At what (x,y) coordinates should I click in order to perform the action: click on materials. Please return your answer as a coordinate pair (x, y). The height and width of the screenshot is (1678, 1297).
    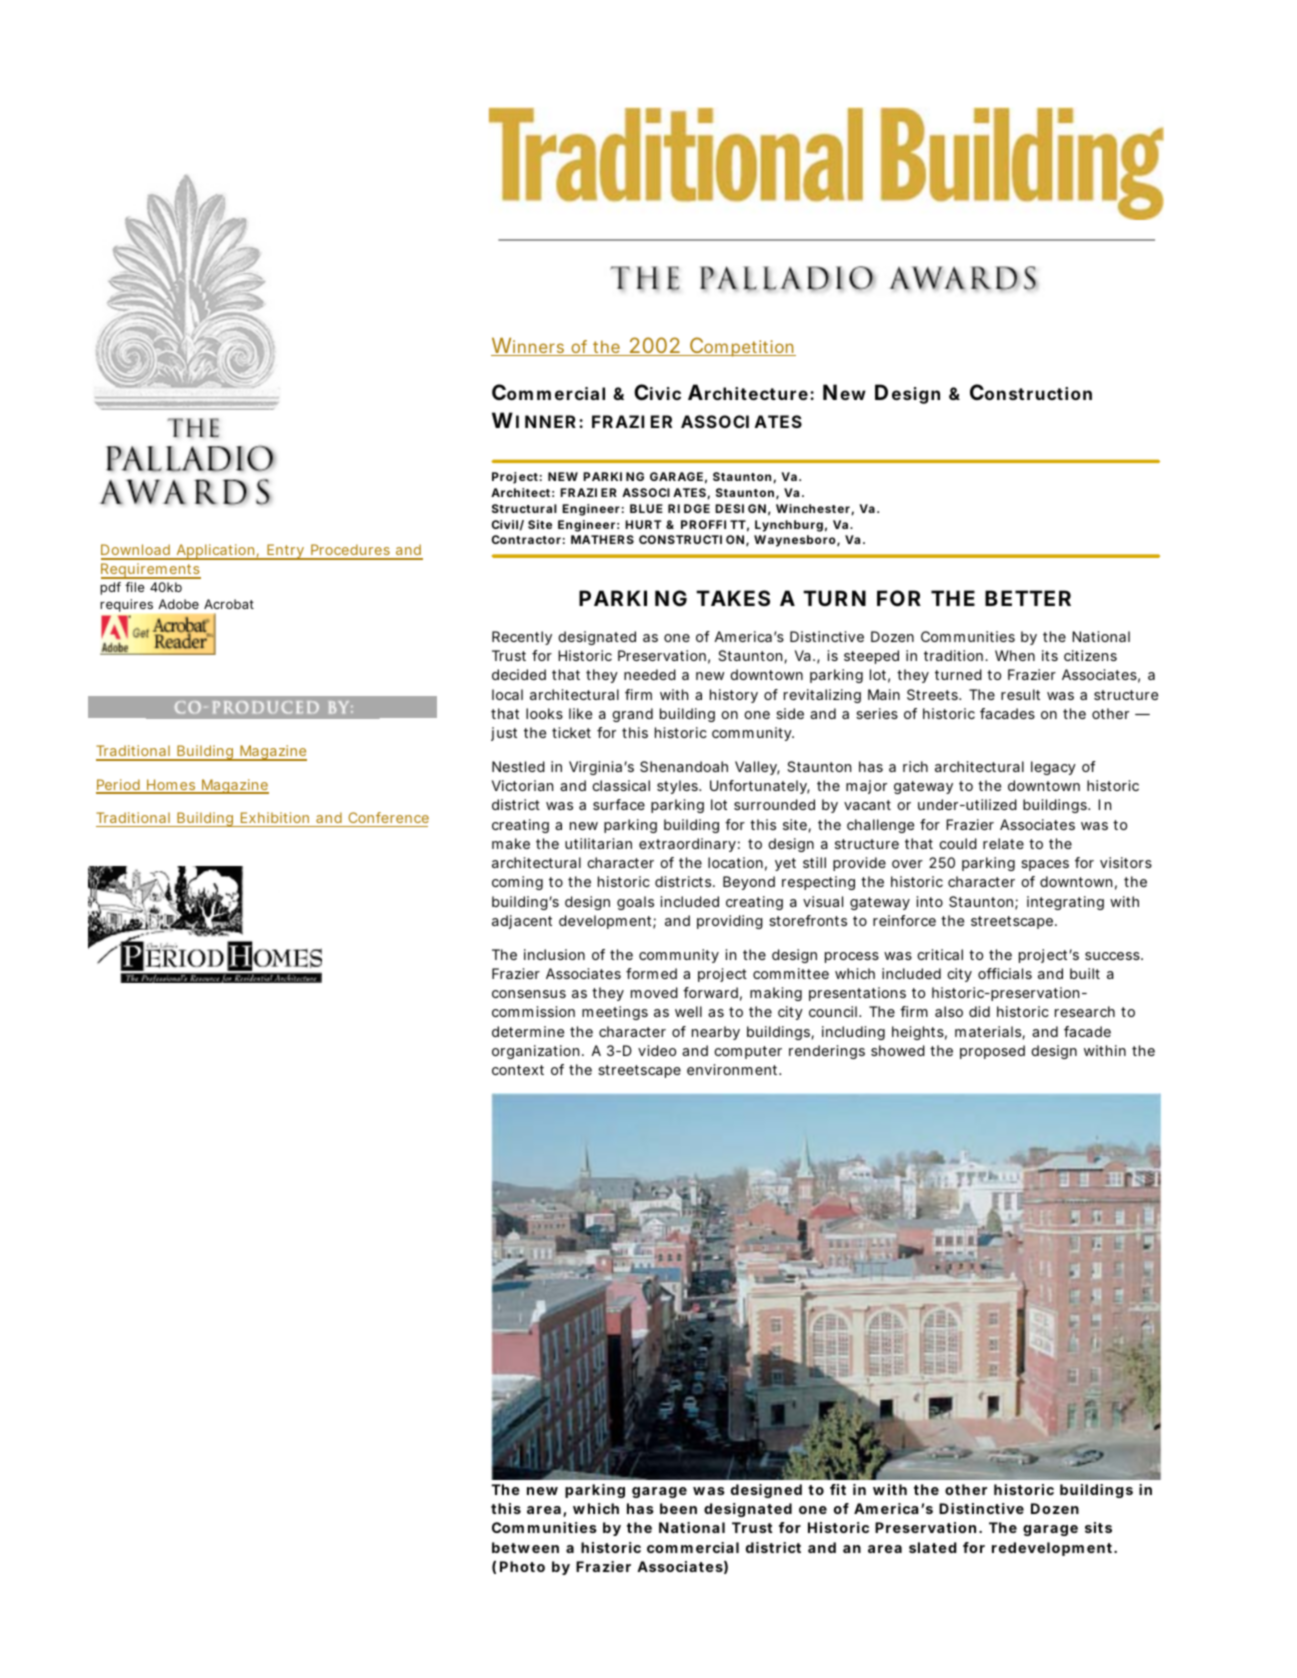
    Looking at the image, I should click on (990, 1033).
